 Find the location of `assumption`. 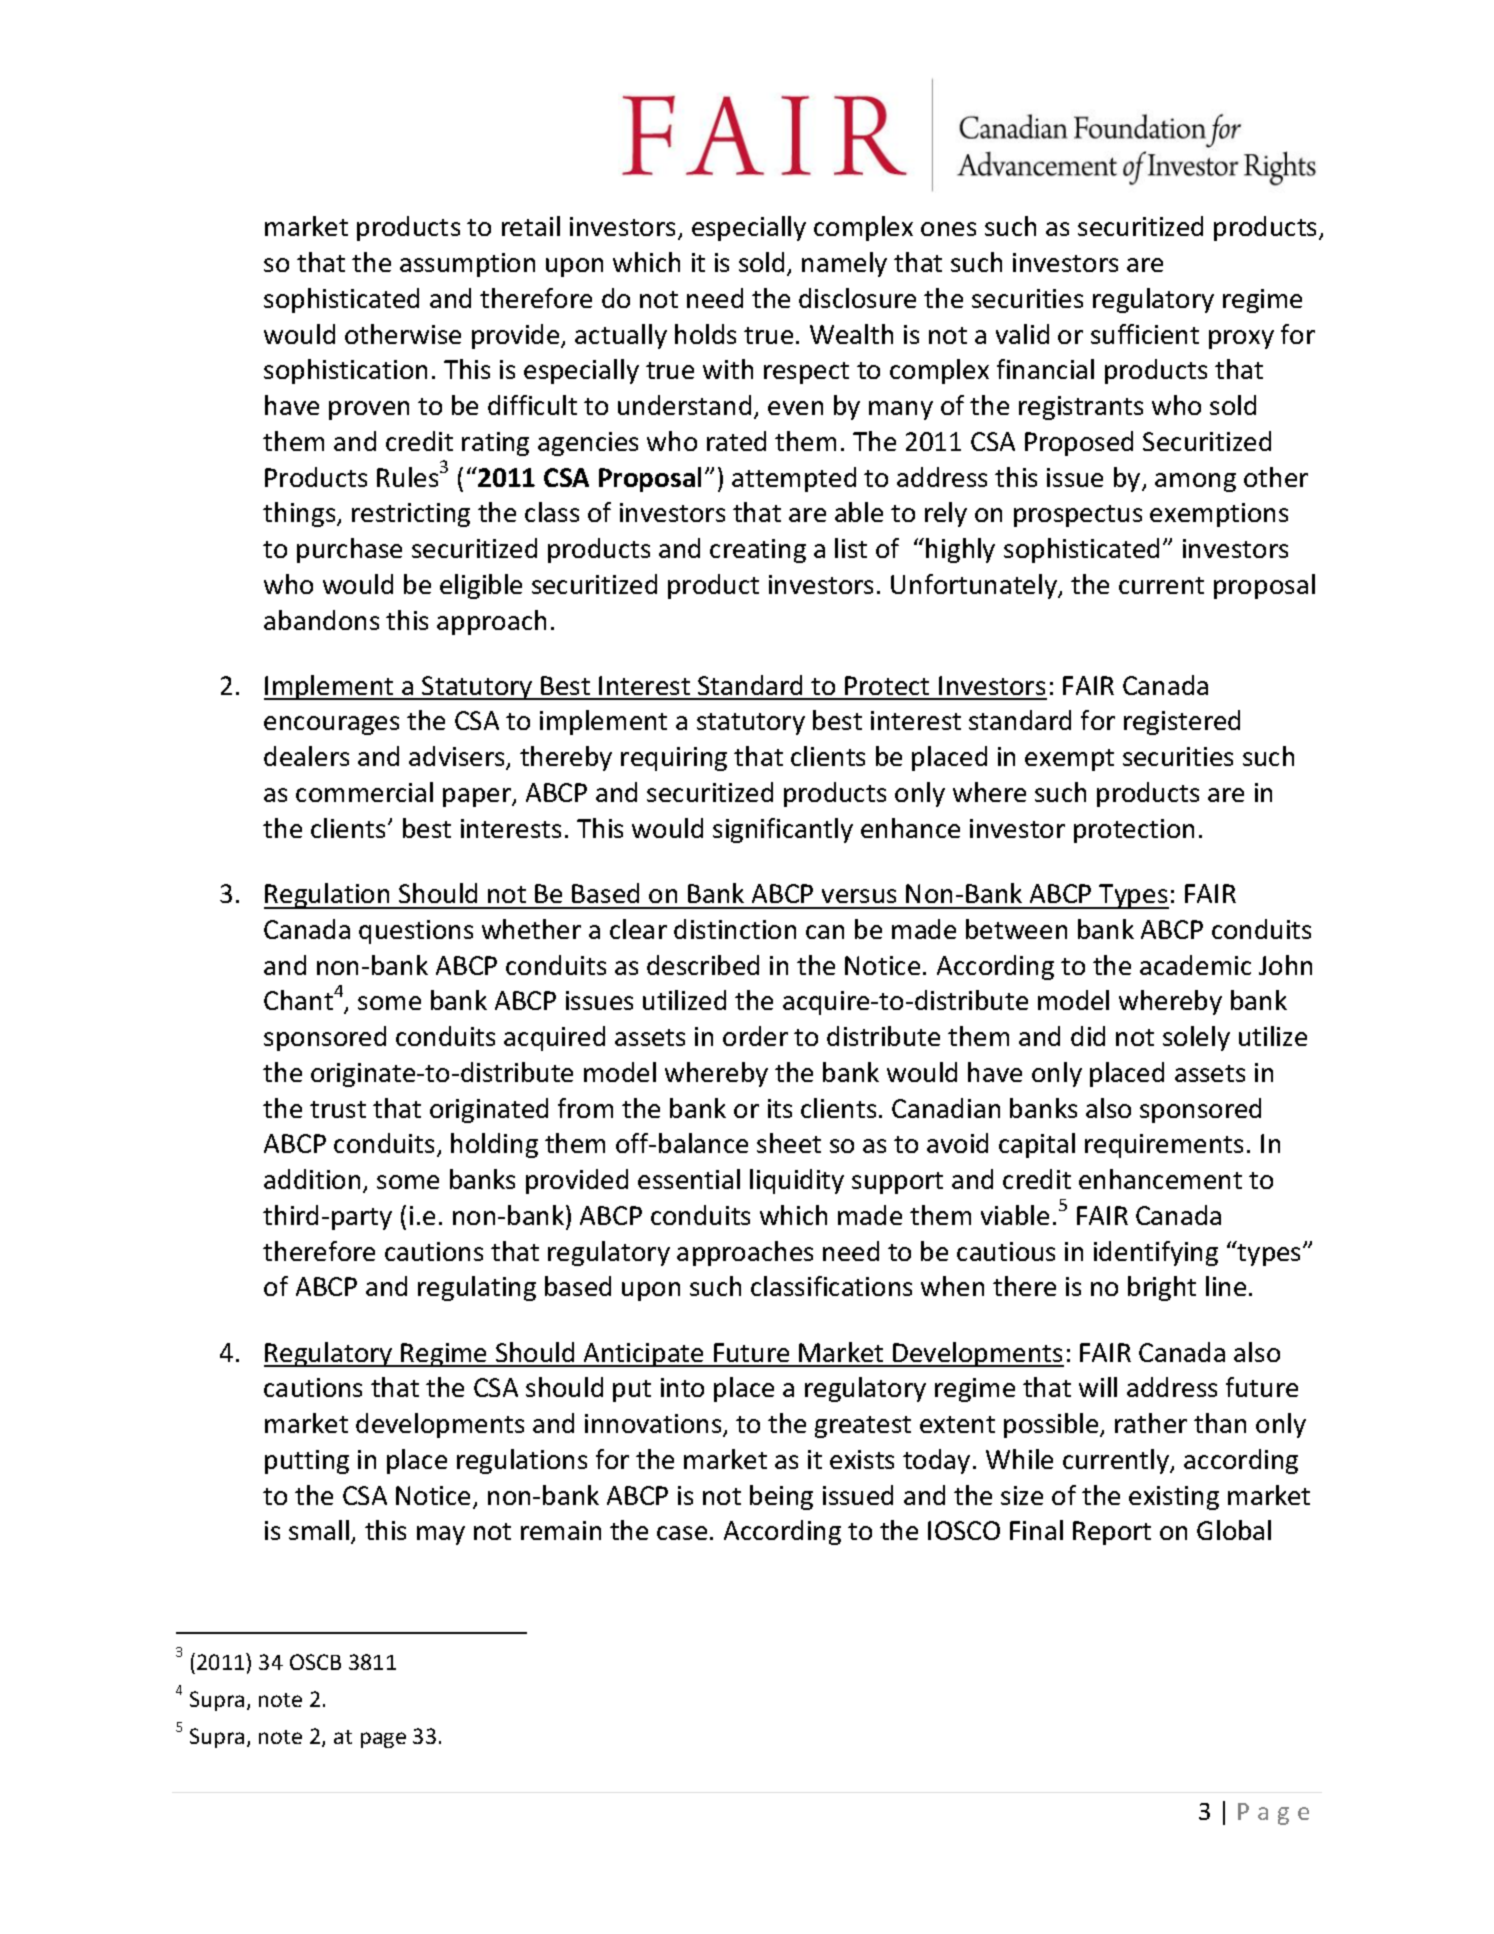

assumption is located at coordinates (467, 265).
